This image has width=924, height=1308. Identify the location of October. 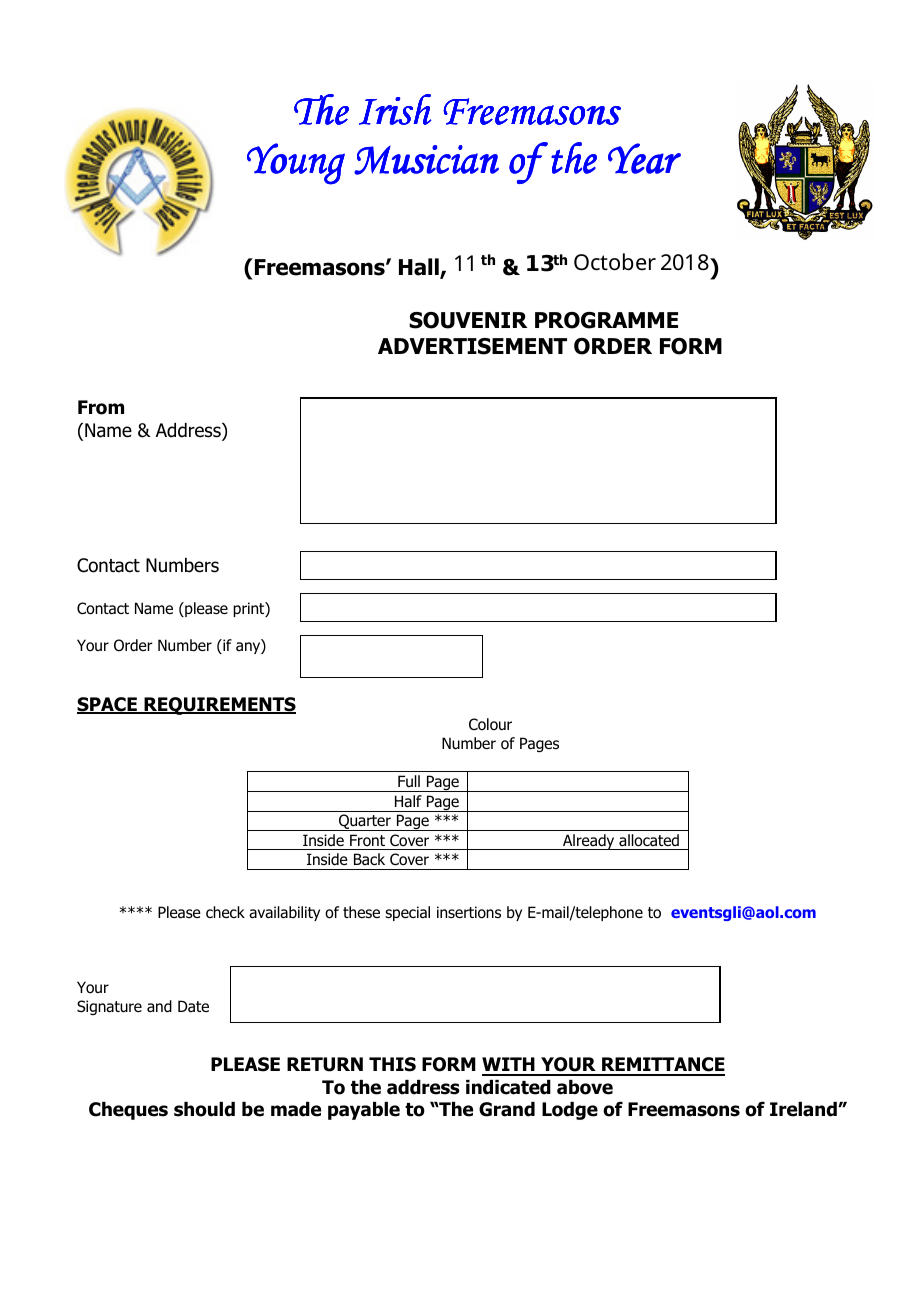
(615, 262).
